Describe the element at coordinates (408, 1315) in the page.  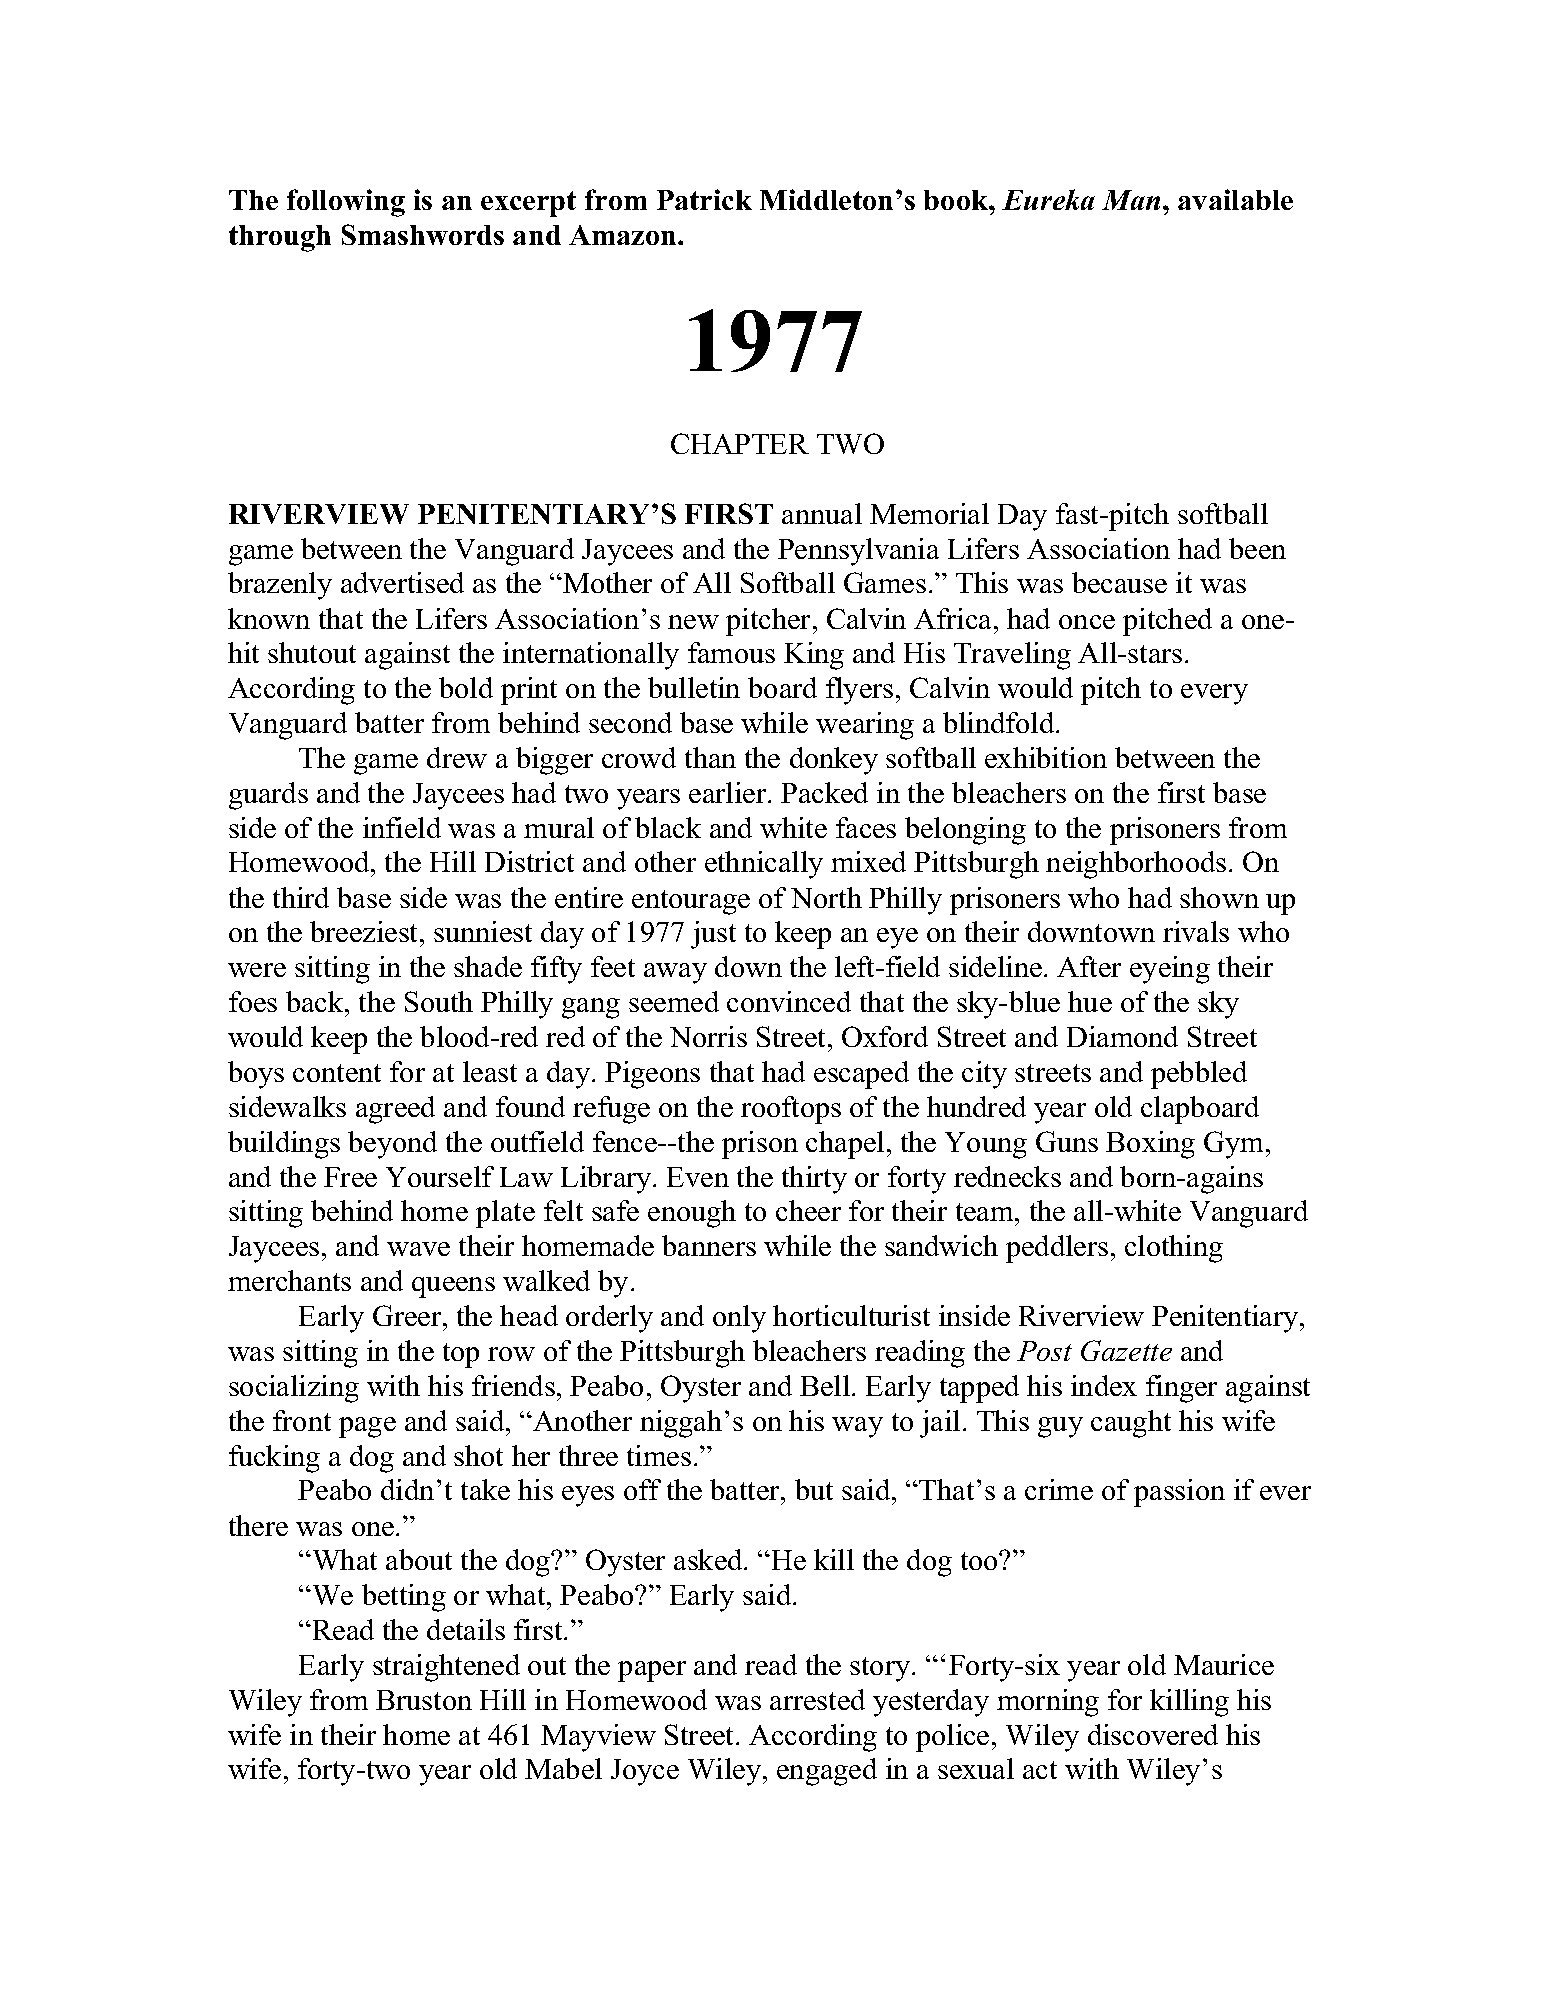
I see `Greer` at that location.
